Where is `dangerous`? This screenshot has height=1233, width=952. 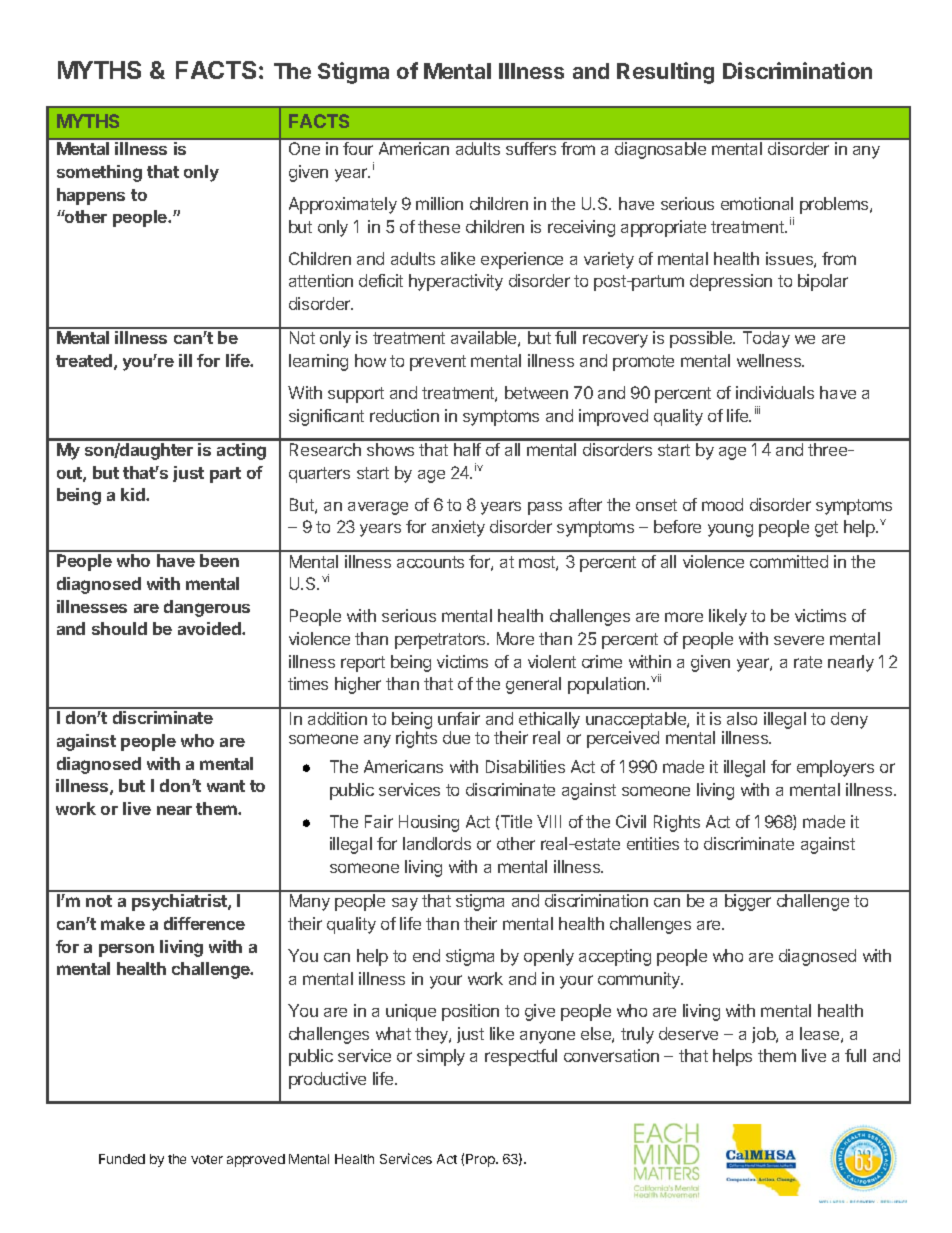 dangerous is located at coordinates (207, 608).
